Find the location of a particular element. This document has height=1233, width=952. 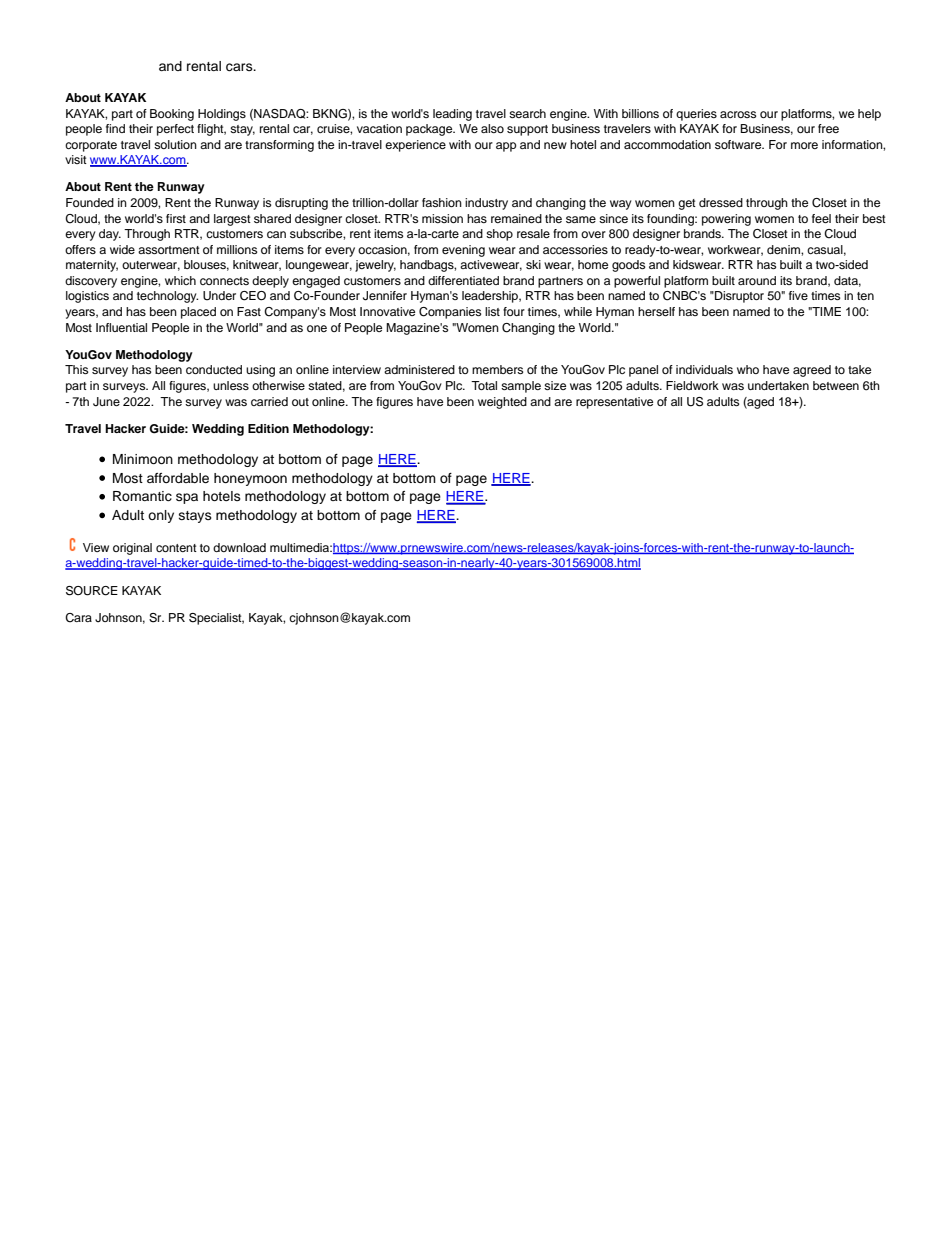

Companies is located at coordinates (450, 313).
